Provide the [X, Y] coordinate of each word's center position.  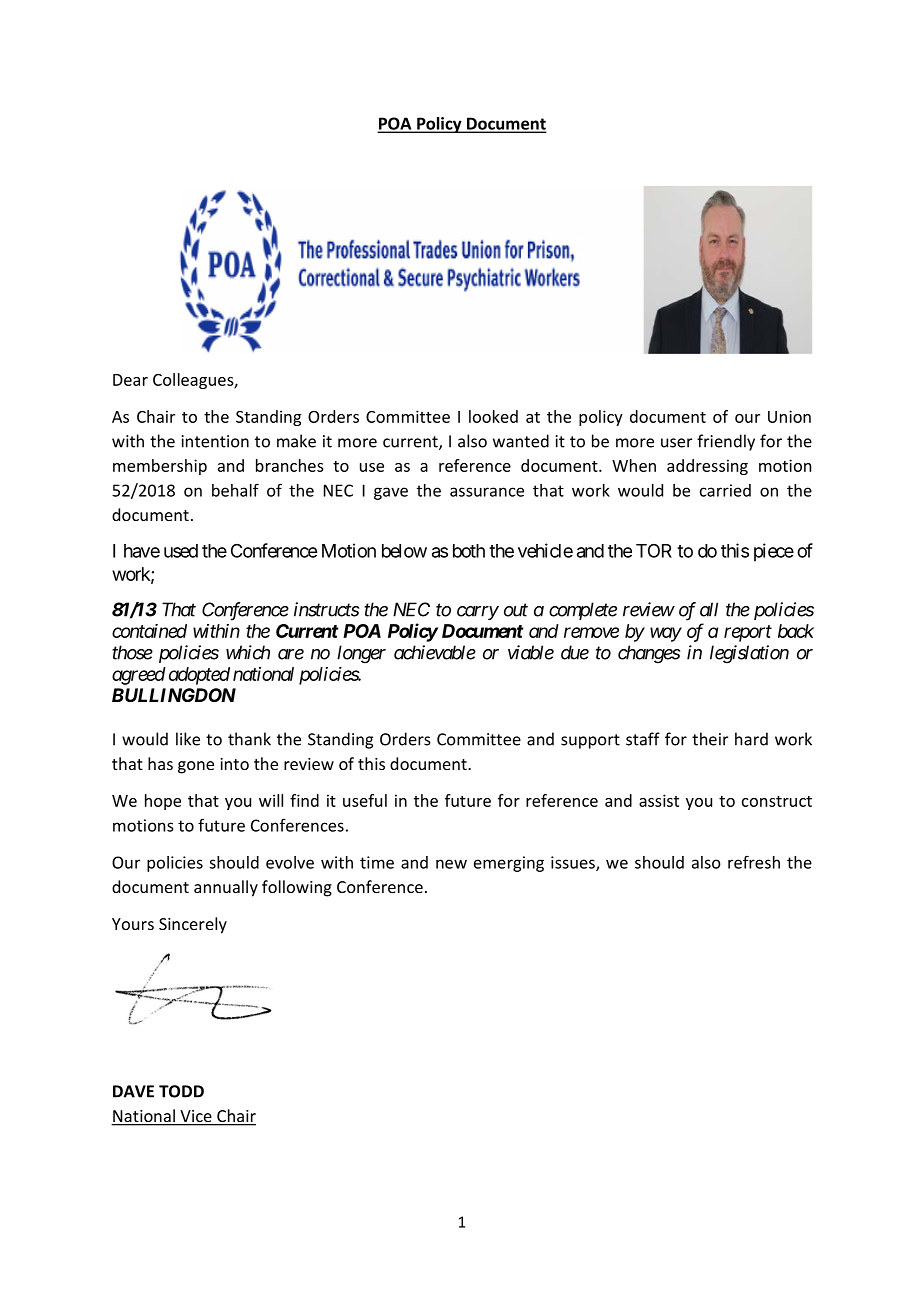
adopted [199, 676]
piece [774, 552]
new [451, 864]
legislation [749, 654]
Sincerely [193, 925]
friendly [726, 442]
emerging [509, 864]
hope [163, 802]
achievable [435, 652]
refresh [754, 862]
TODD [181, 1091]
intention [215, 441]
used [181, 551]
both [469, 551]
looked [493, 416]
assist [659, 800]
